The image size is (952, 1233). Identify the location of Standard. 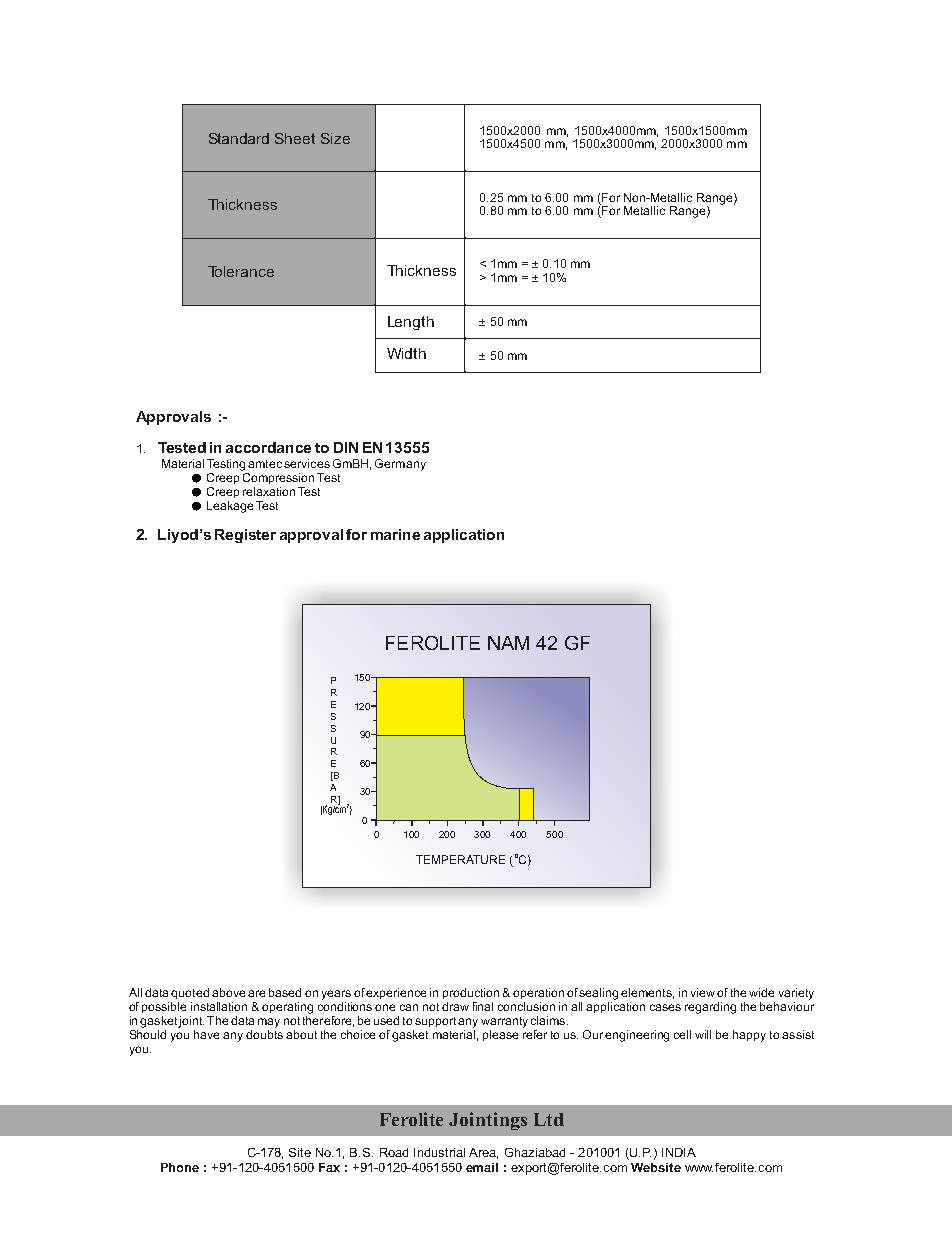
(239, 138).
